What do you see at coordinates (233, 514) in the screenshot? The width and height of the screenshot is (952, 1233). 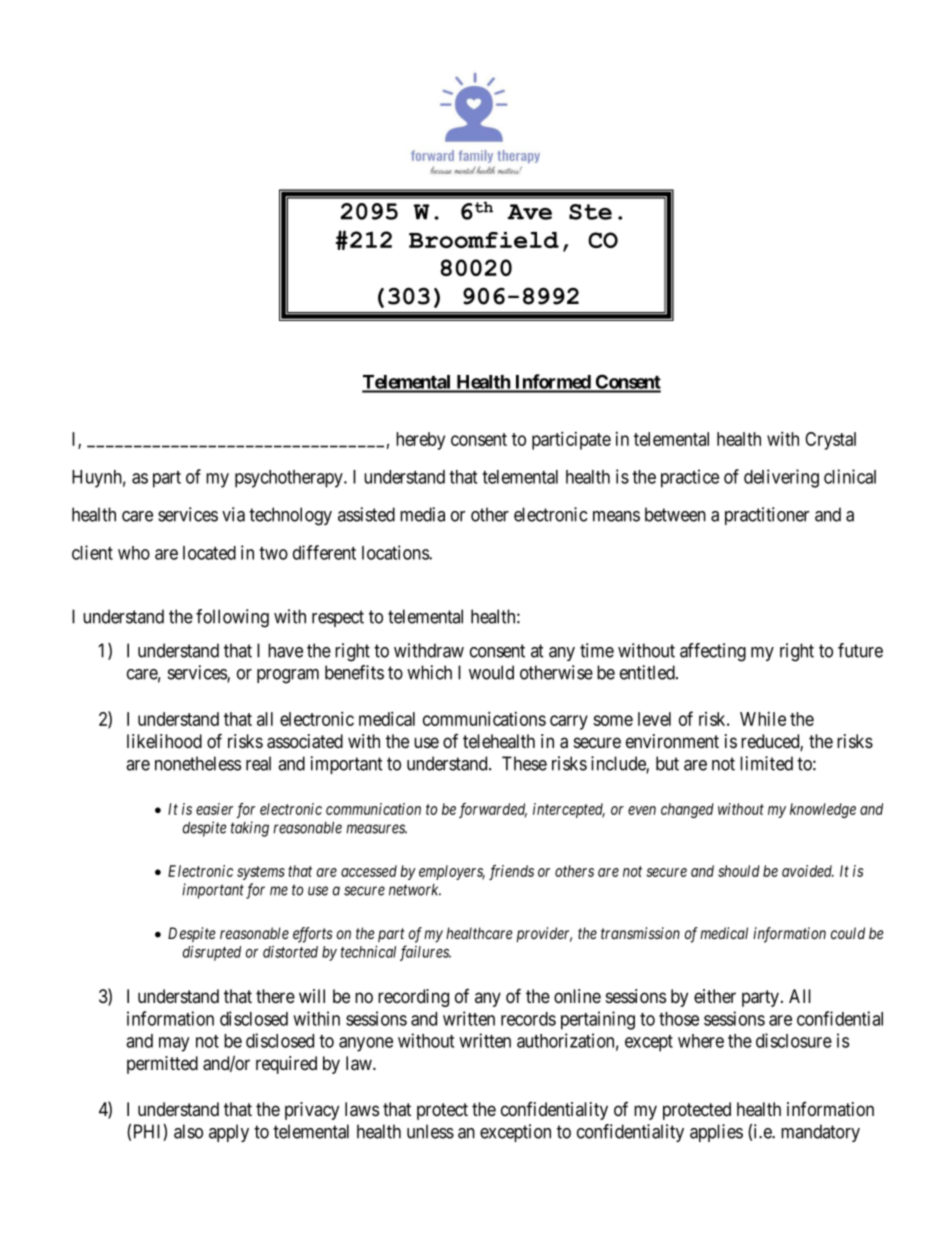 I see `via` at bounding box center [233, 514].
